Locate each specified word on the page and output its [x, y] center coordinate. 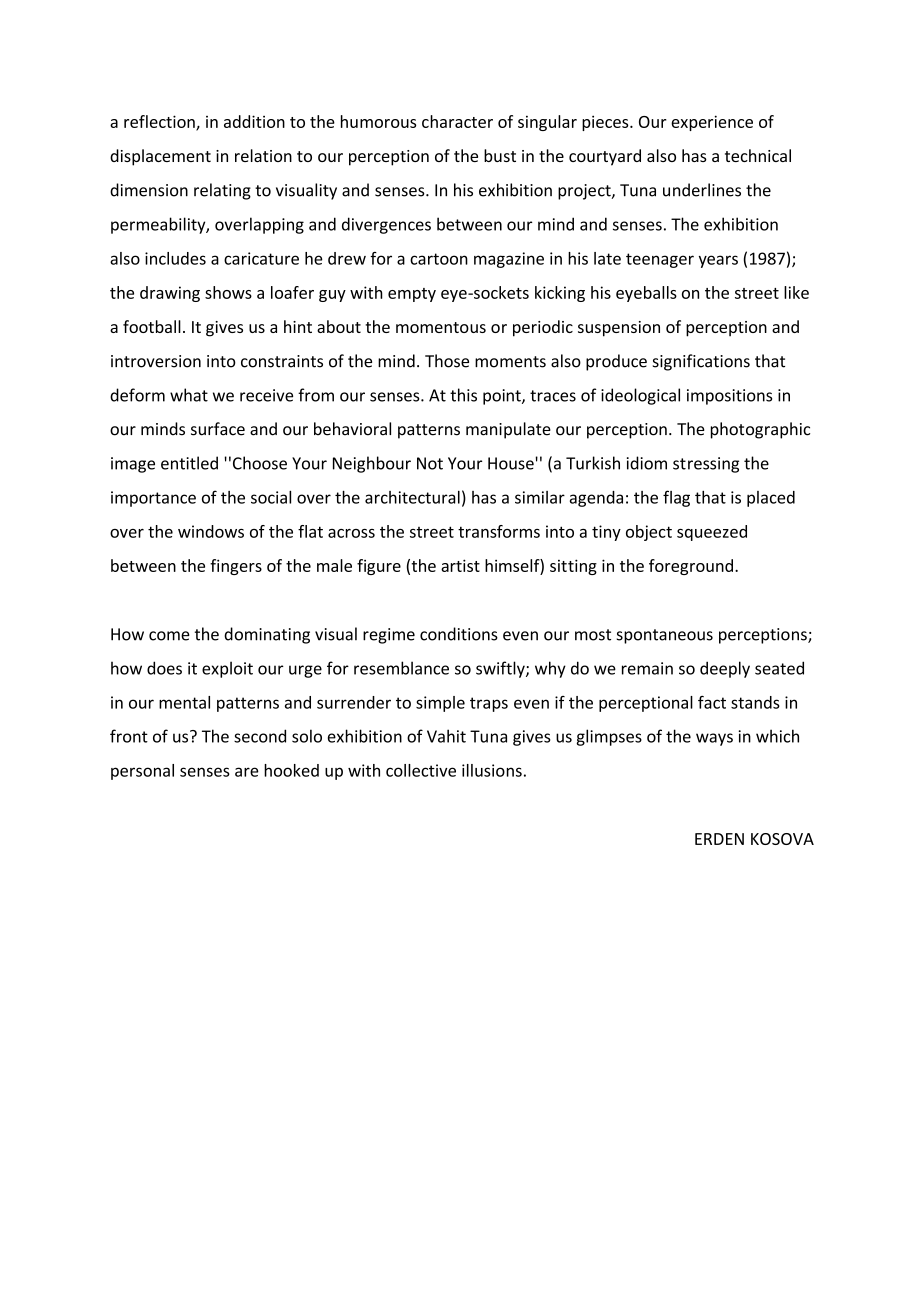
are [247, 772]
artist [460, 565]
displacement [160, 157]
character [457, 121]
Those [447, 361]
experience [712, 123]
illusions [492, 770]
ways [714, 739]
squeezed [712, 533]
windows [211, 531]
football [152, 326]
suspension [619, 329]
